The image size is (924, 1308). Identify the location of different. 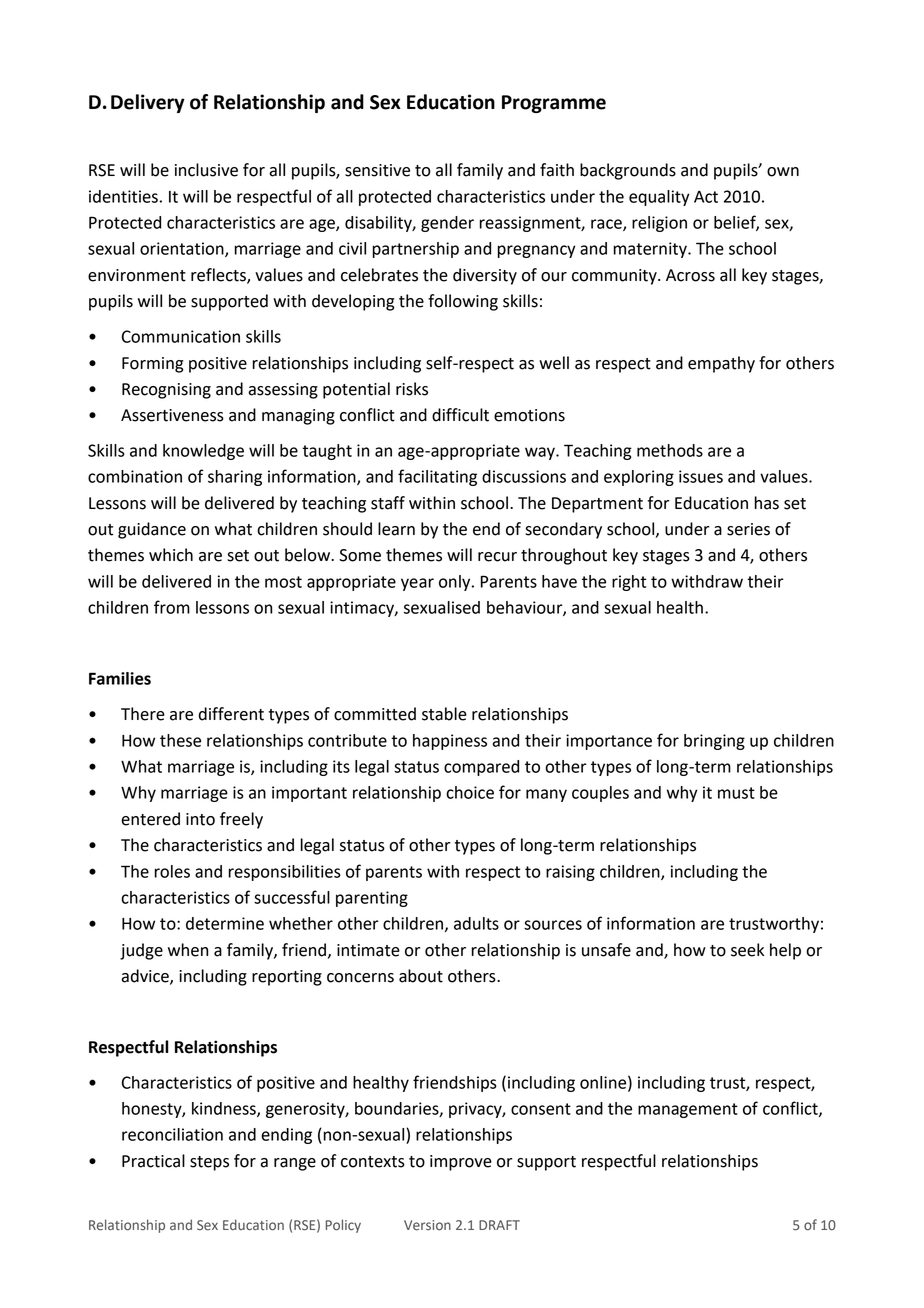
(231, 714).
